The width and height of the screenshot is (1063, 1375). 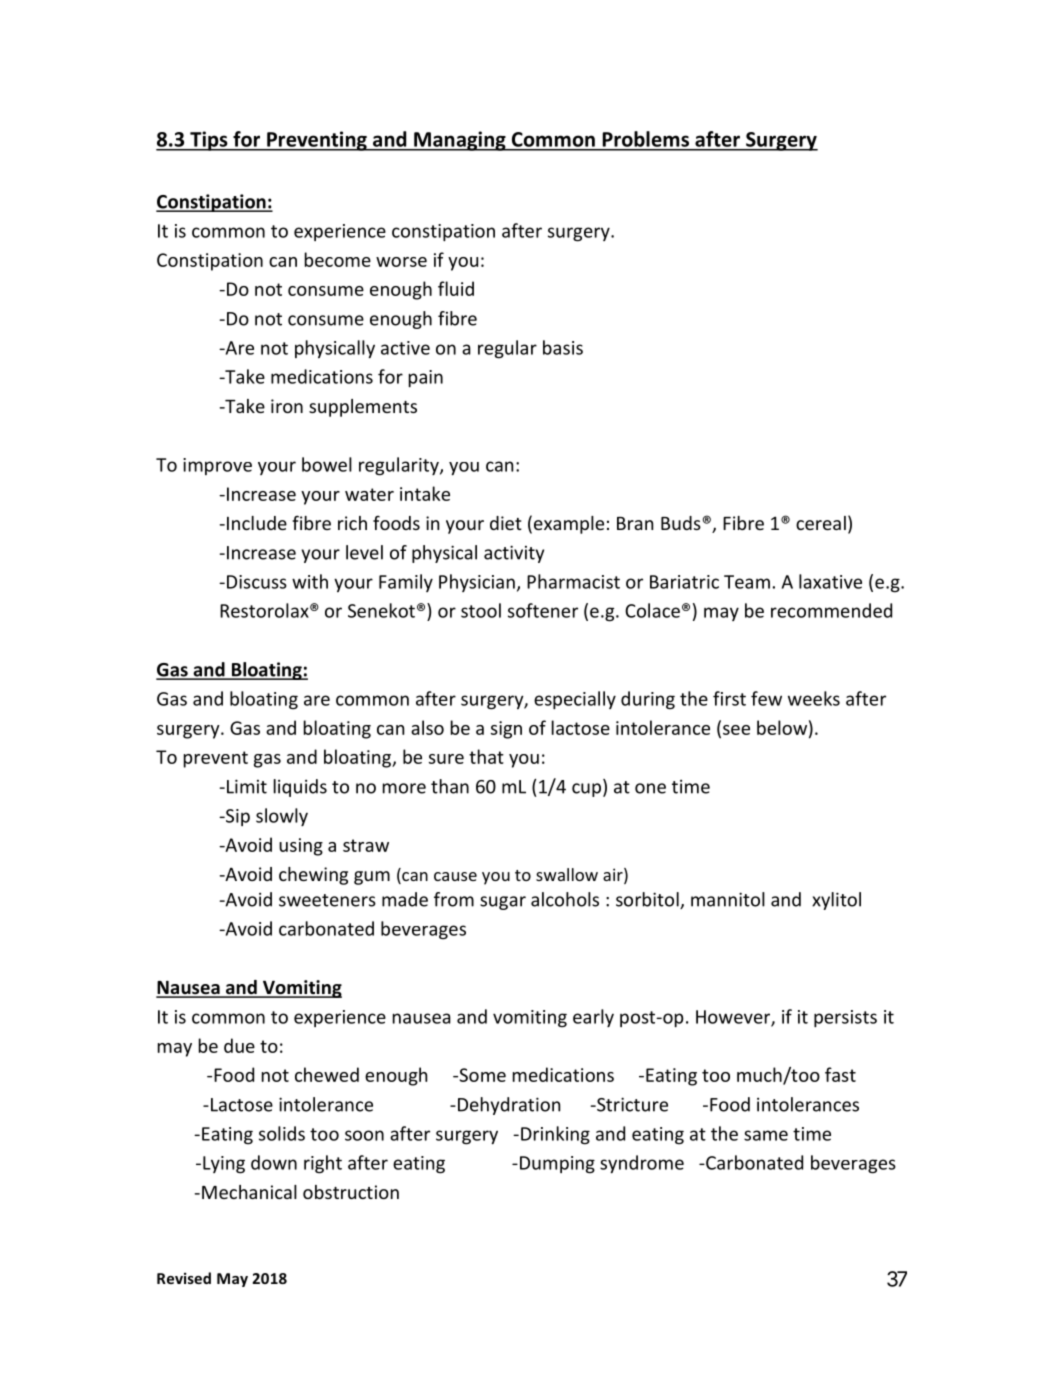 I want to click on Limit, so click(x=247, y=786).
